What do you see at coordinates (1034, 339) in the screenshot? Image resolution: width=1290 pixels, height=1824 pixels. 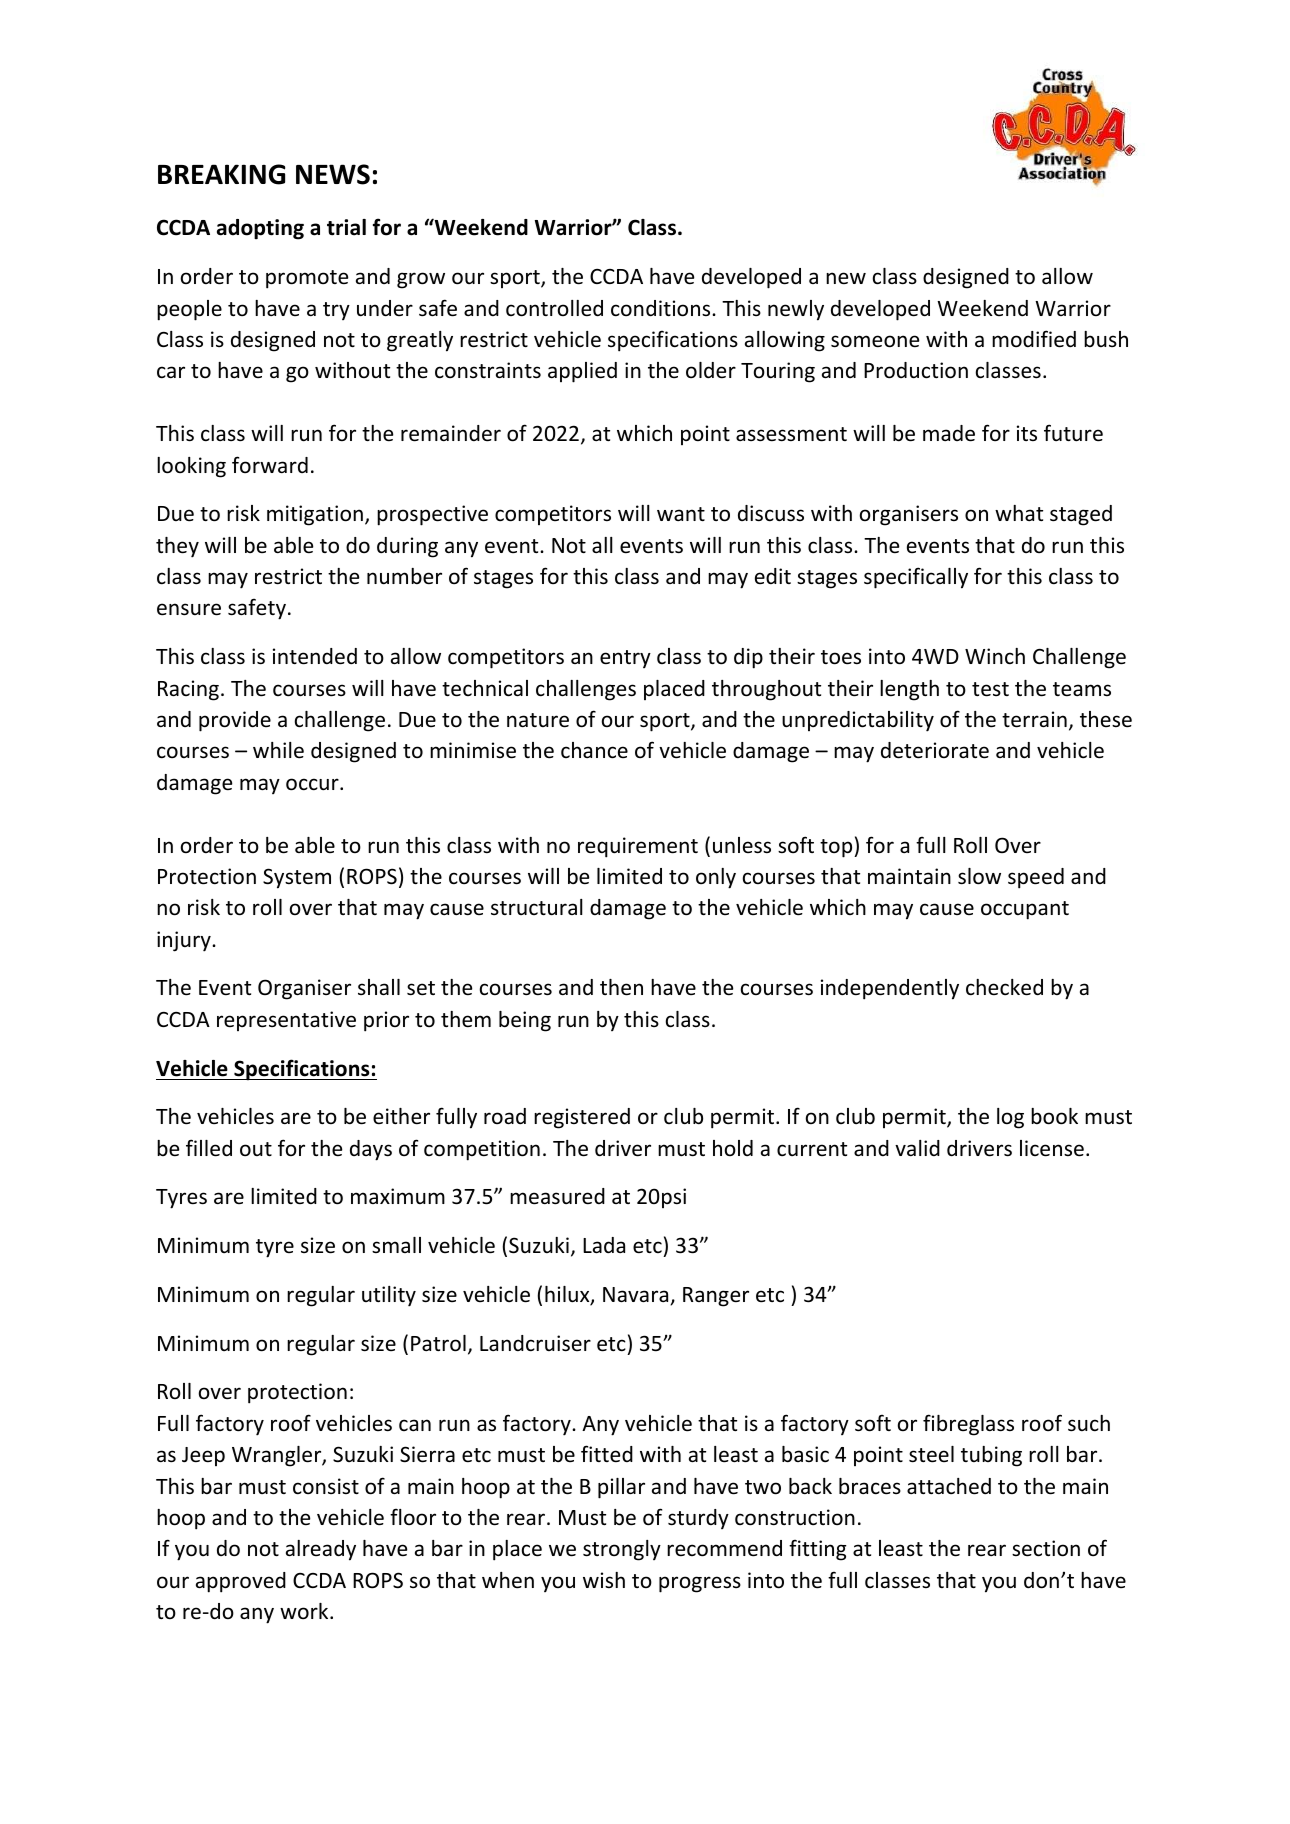 I see `modified` at bounding box center [1034, 339].
